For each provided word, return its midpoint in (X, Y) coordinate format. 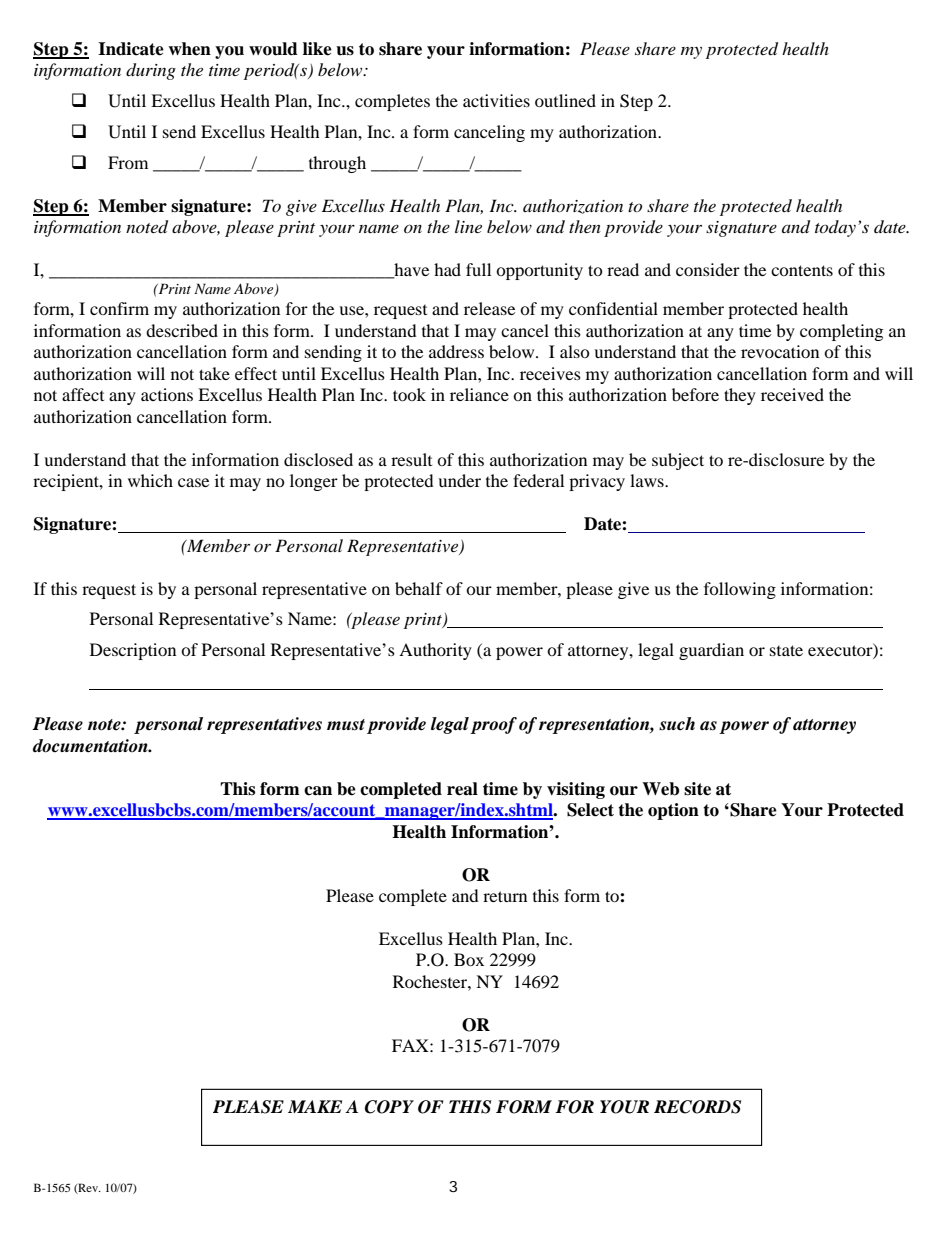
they (740, 396)
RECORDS (697, 1107)
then (585, 226)
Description (133, 651)
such (677, 724)
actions (167, 394)
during (151, 71)
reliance (479, 394)
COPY (389, 1107)
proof (493, 725)
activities (496, 100)
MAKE (315, 1106)
